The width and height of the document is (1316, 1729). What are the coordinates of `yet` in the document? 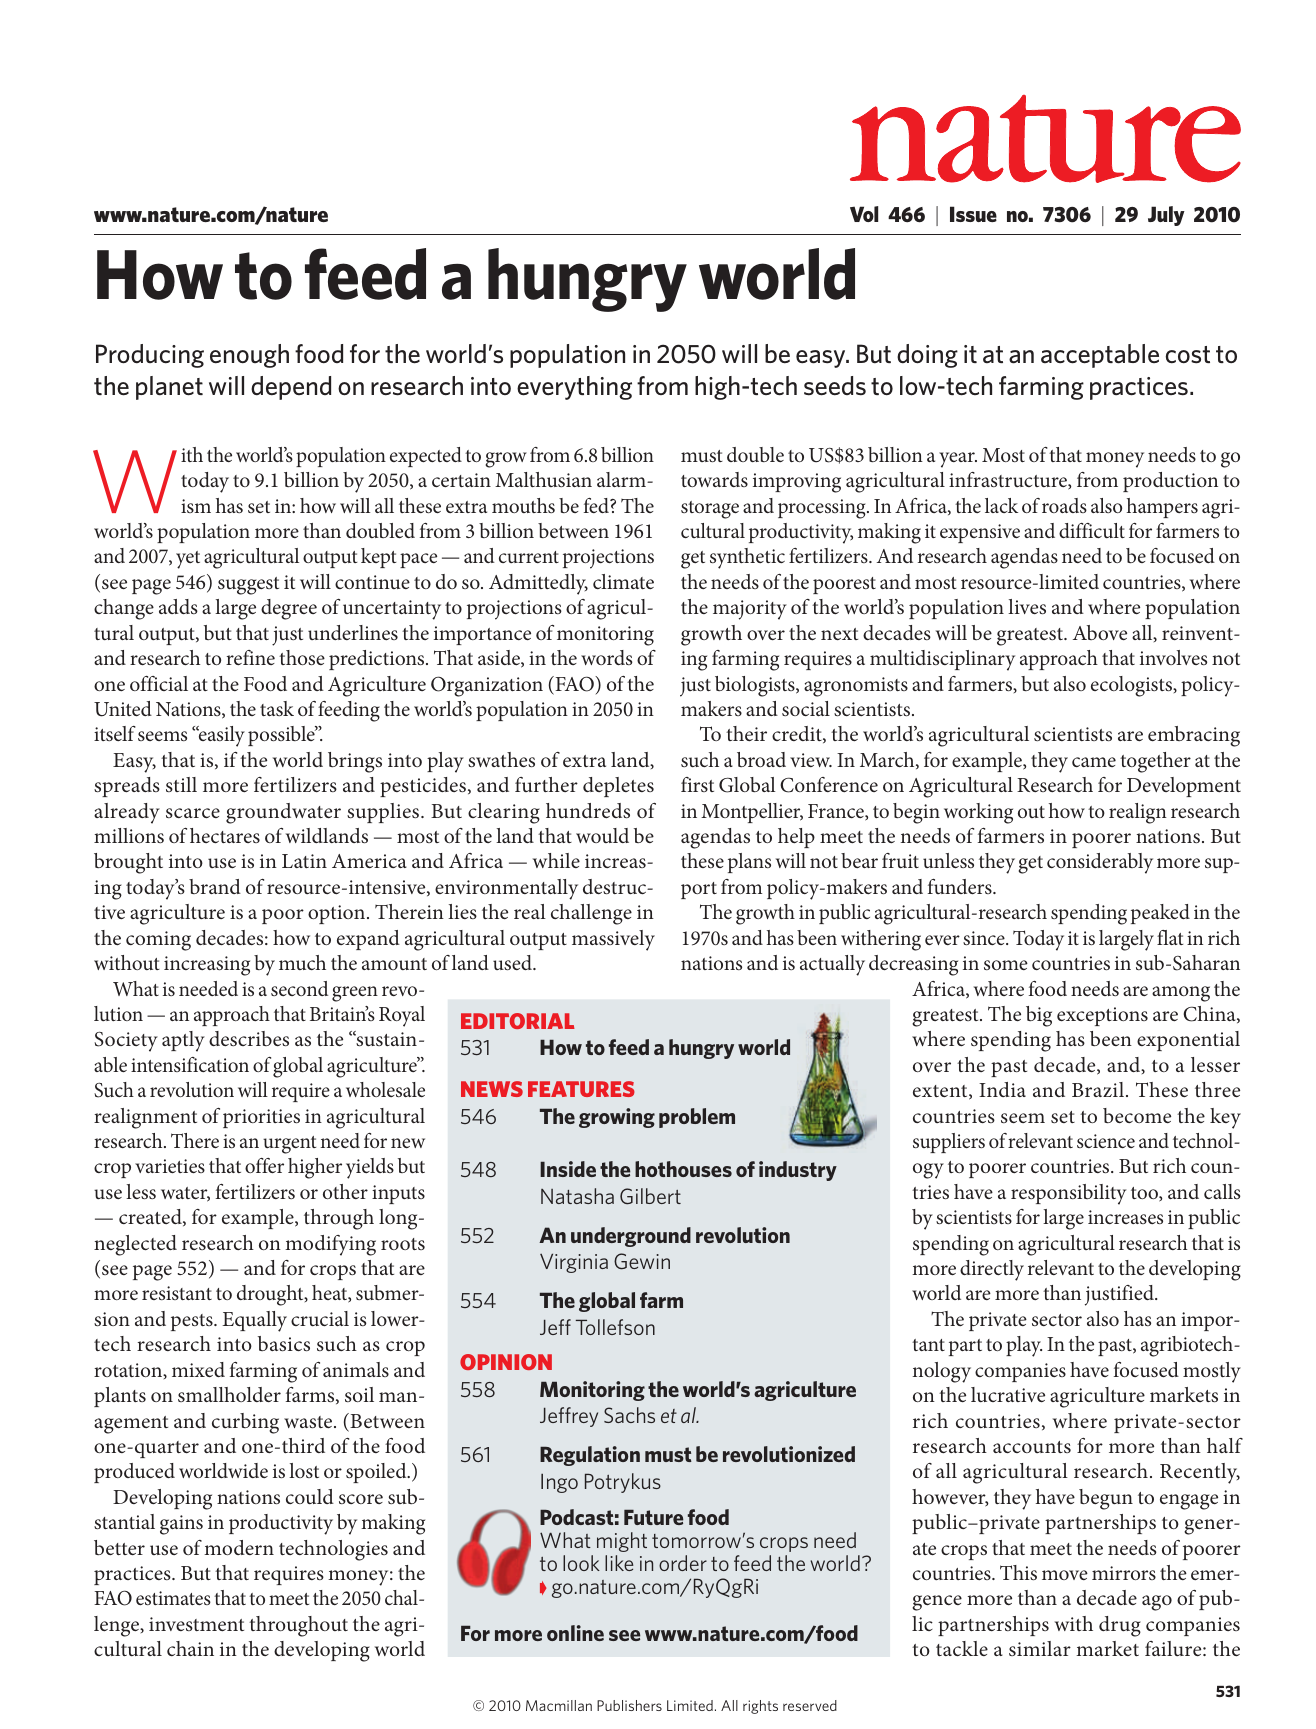 It's located at (188, 560).
